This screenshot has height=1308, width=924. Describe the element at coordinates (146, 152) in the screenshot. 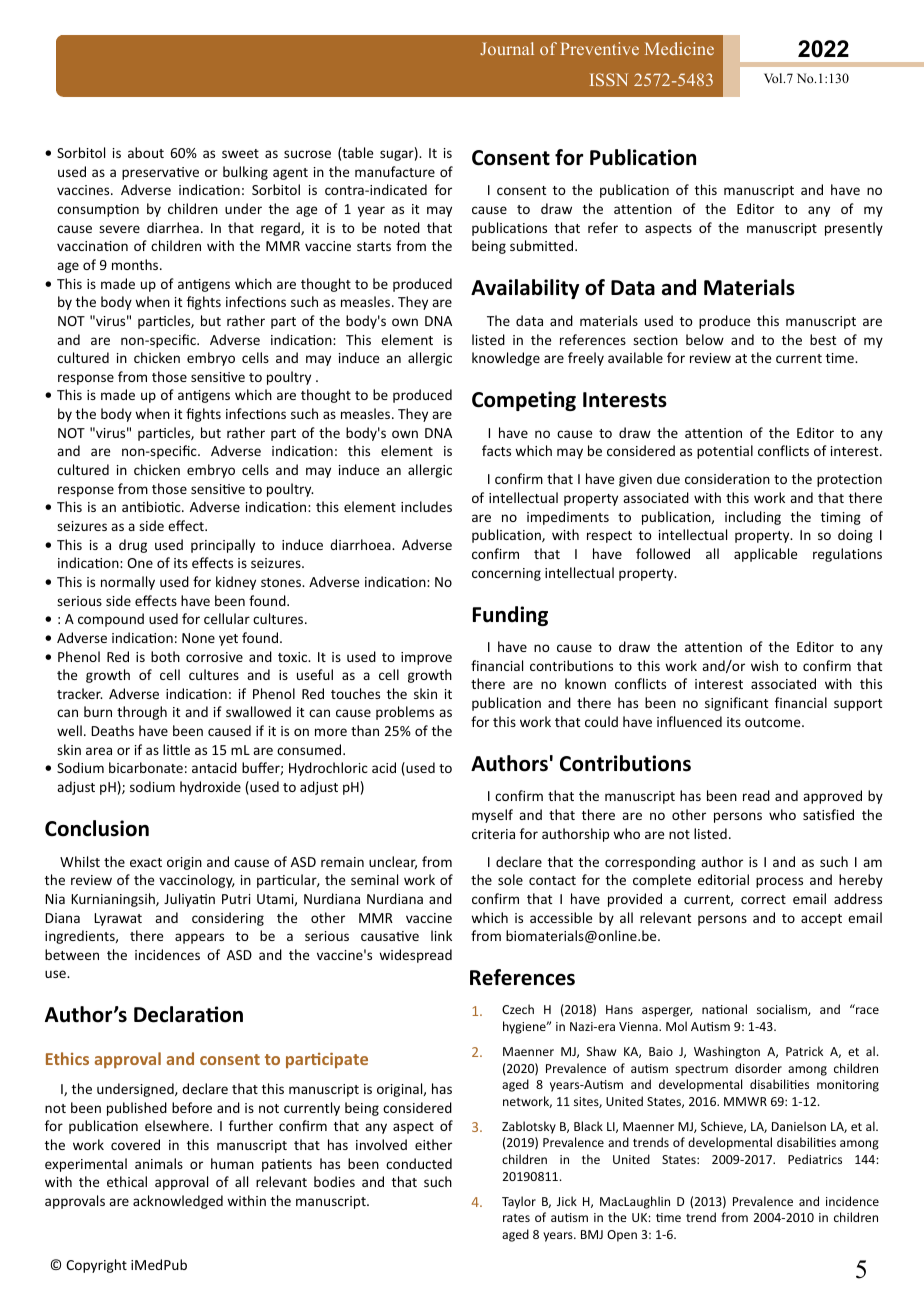

I see `about` at that location.
